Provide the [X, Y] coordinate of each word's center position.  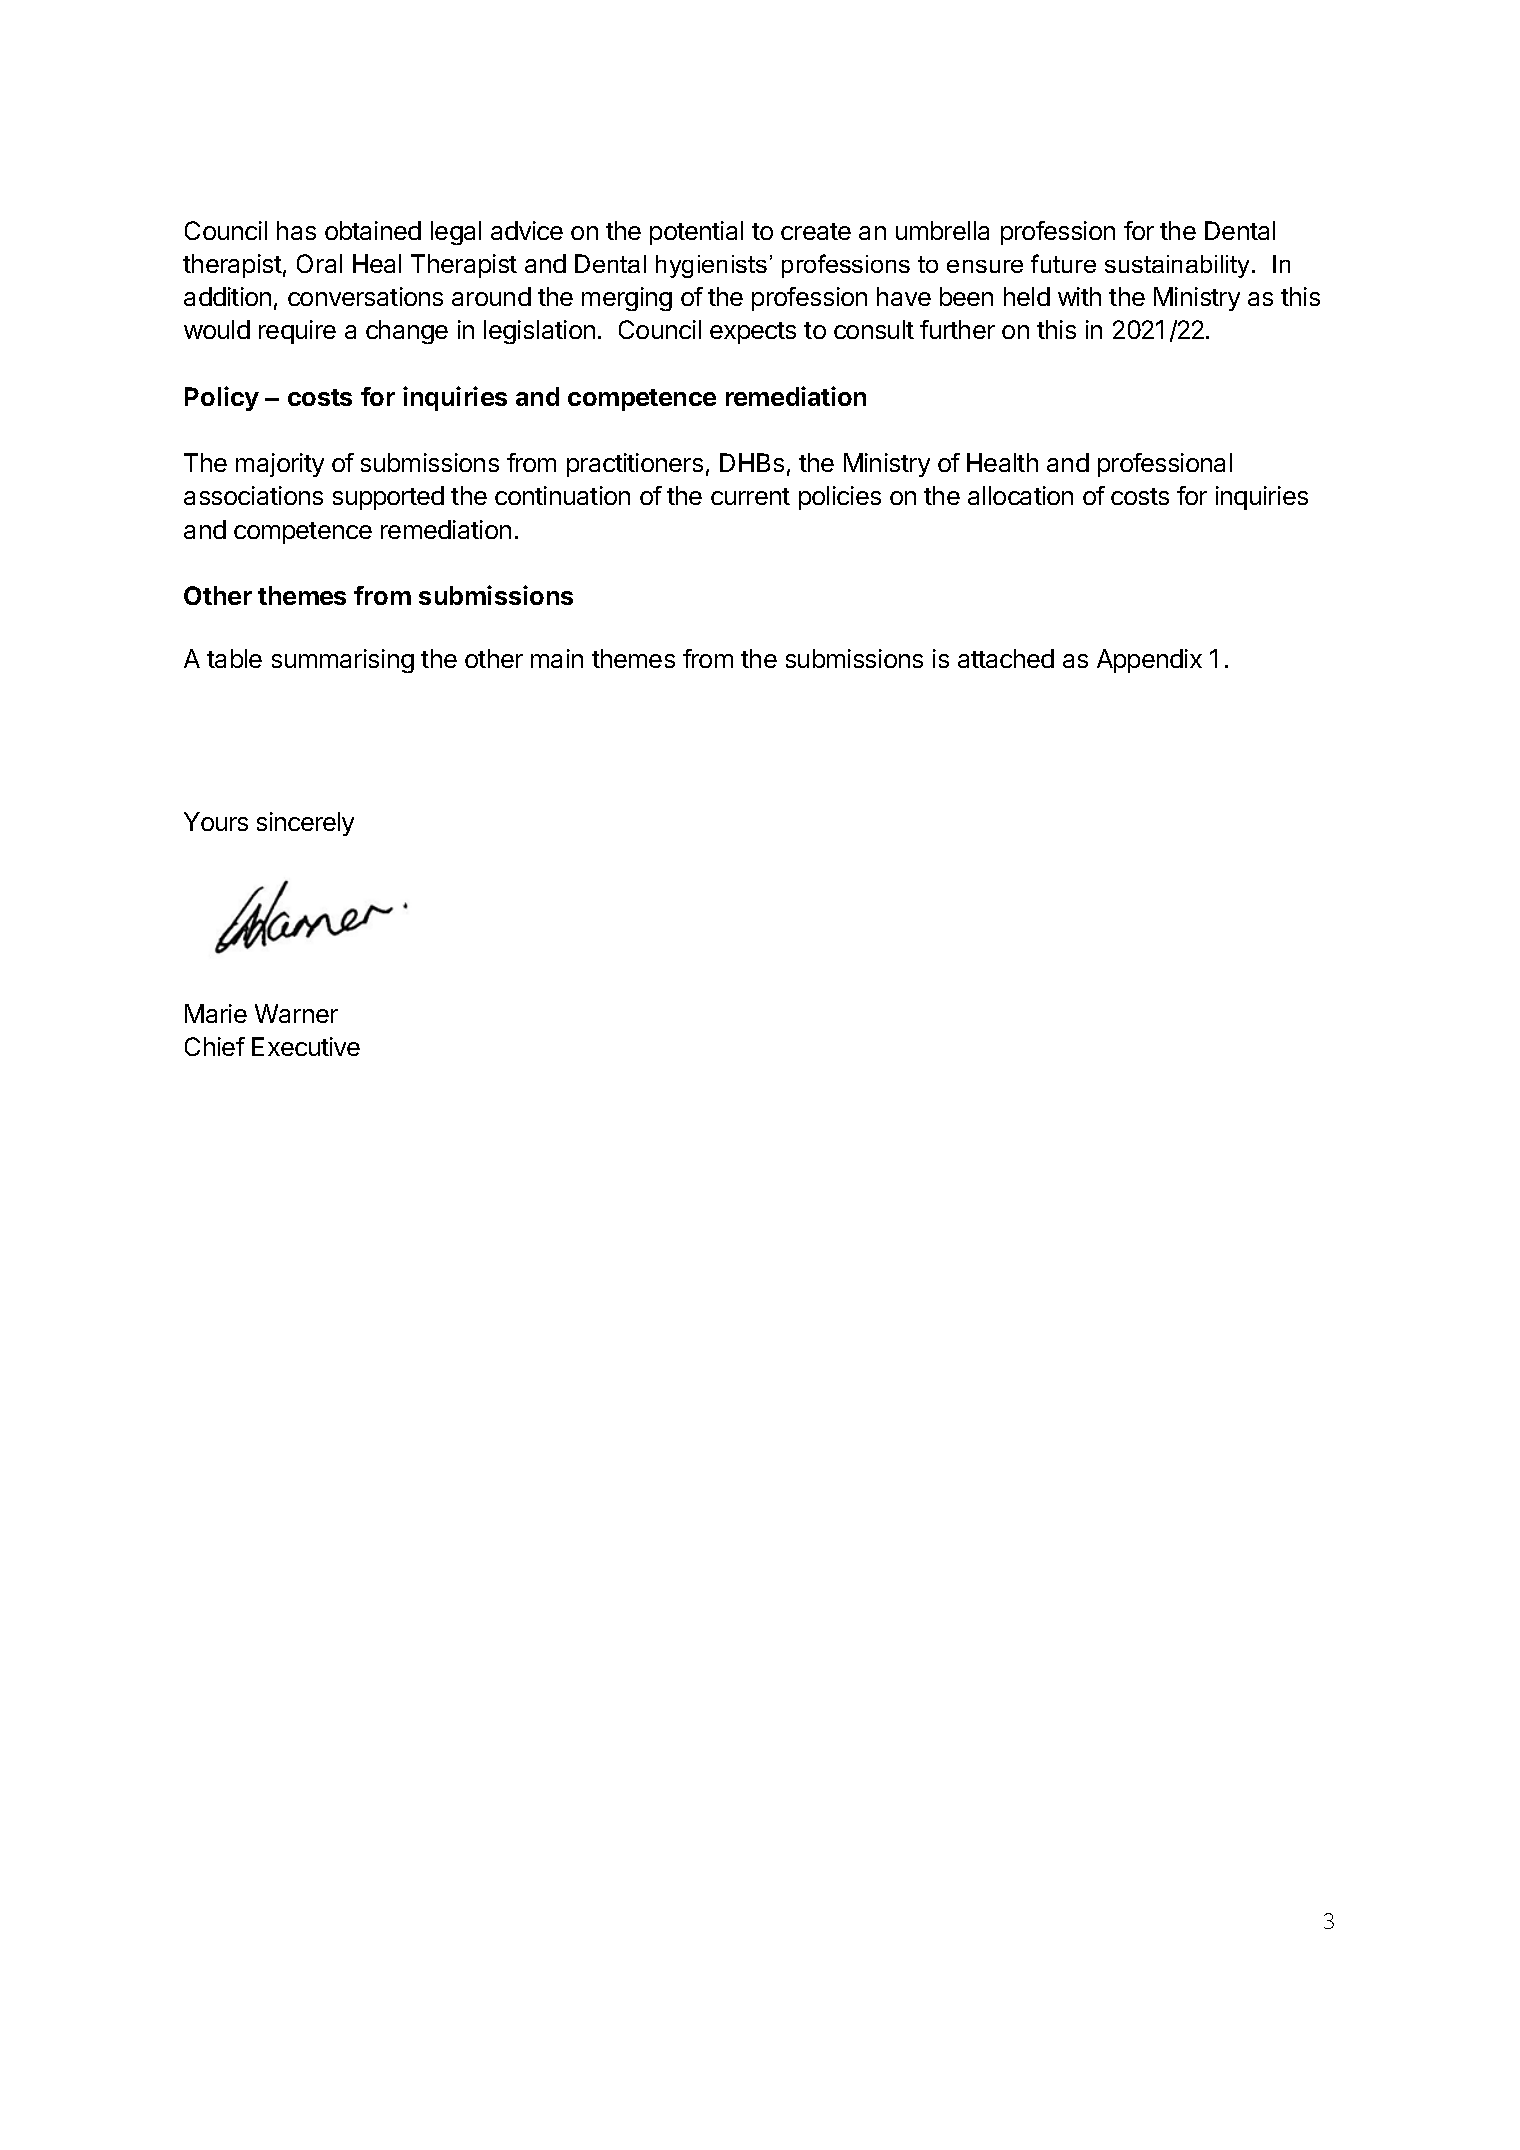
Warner [296, 1013]
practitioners [635, 465]
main [557, 658]
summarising [343, 661]
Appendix [1149, 661]
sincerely [305, 824]
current [750, 496]
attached [1006, 658]
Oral [319, 263]
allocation [1020, 495]
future [1063, 263]
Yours [216, 821]
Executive [306, 1046]
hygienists [711, 266]
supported [388, 498]
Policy [222, 398]
